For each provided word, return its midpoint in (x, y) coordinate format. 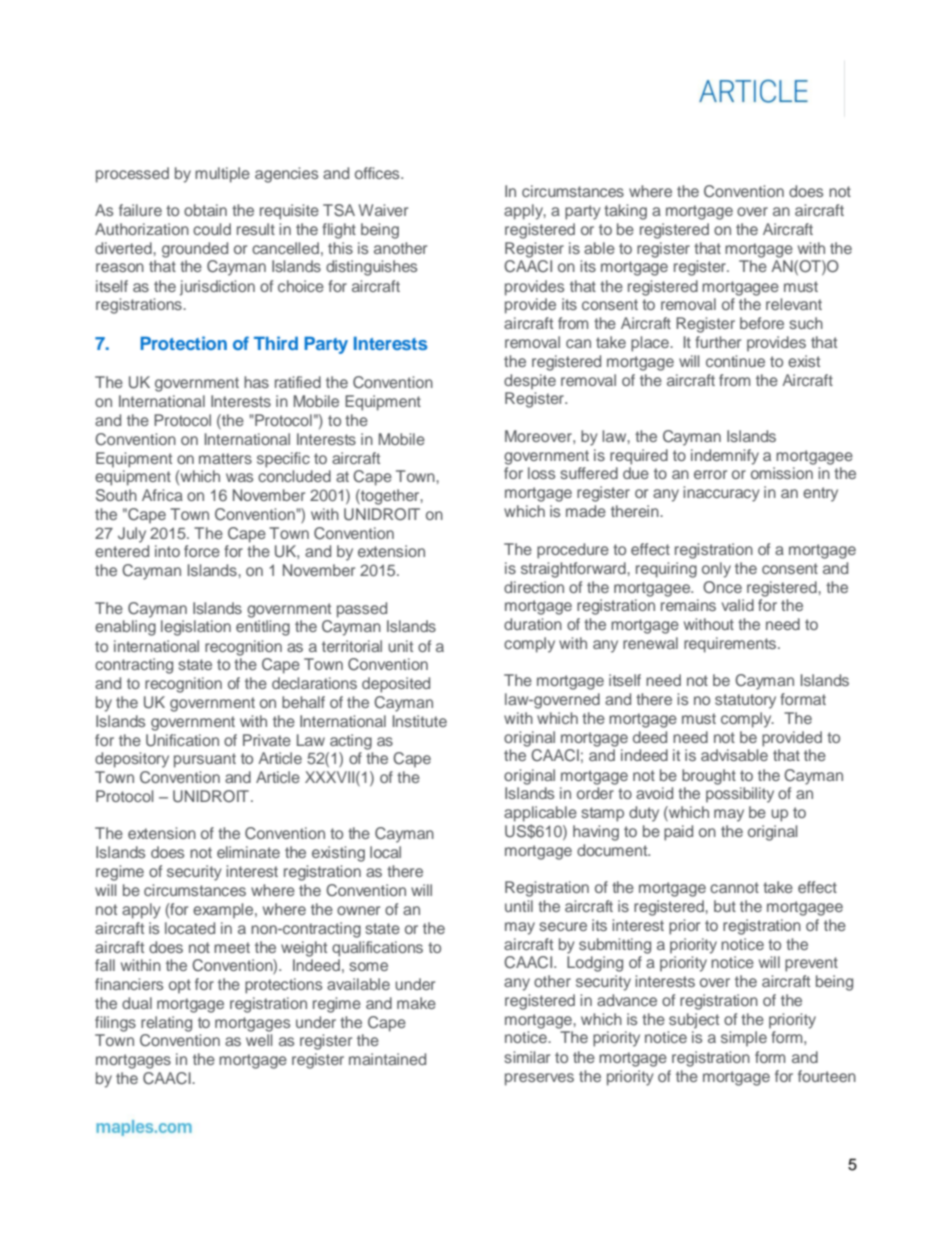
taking (625, 212)
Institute (420, 721)
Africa (162, 495)
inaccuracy (721, 494)
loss (541, 473)
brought (709, 777)
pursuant (205, 760)
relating (166, 1024)
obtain (205, 210)
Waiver (383, 210)
